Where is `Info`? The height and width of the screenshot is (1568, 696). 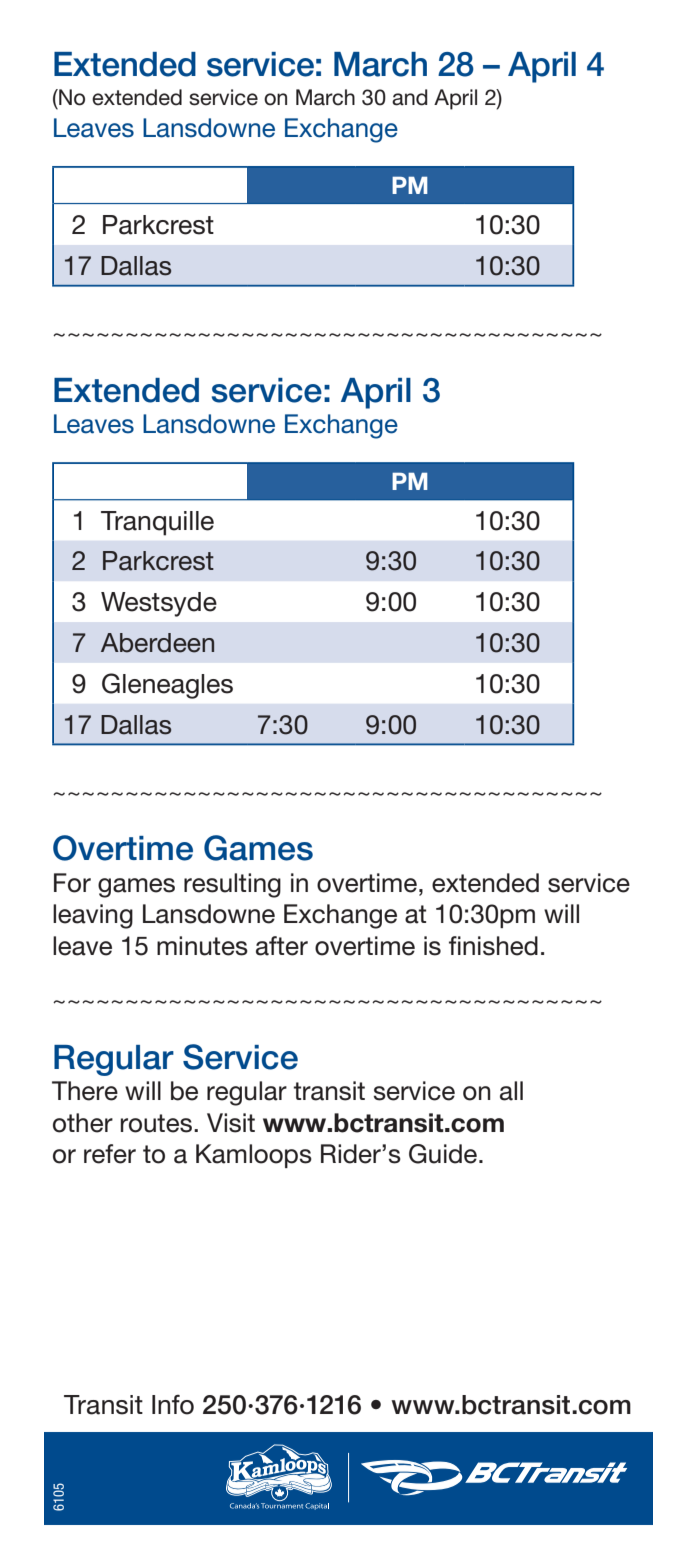 Info is located at coordinates (173, 1405).
